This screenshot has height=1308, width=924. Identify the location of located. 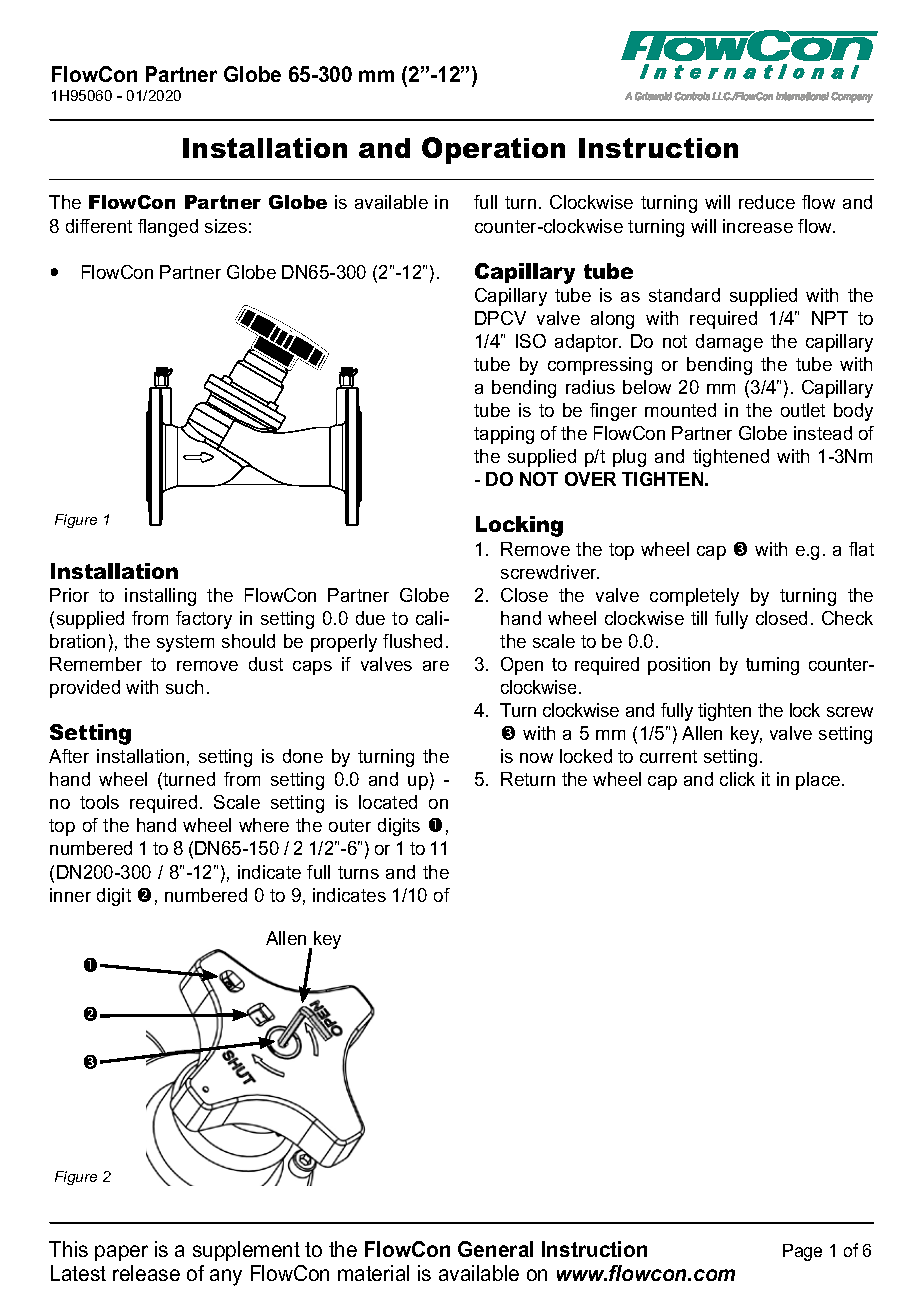
(388, 802).
